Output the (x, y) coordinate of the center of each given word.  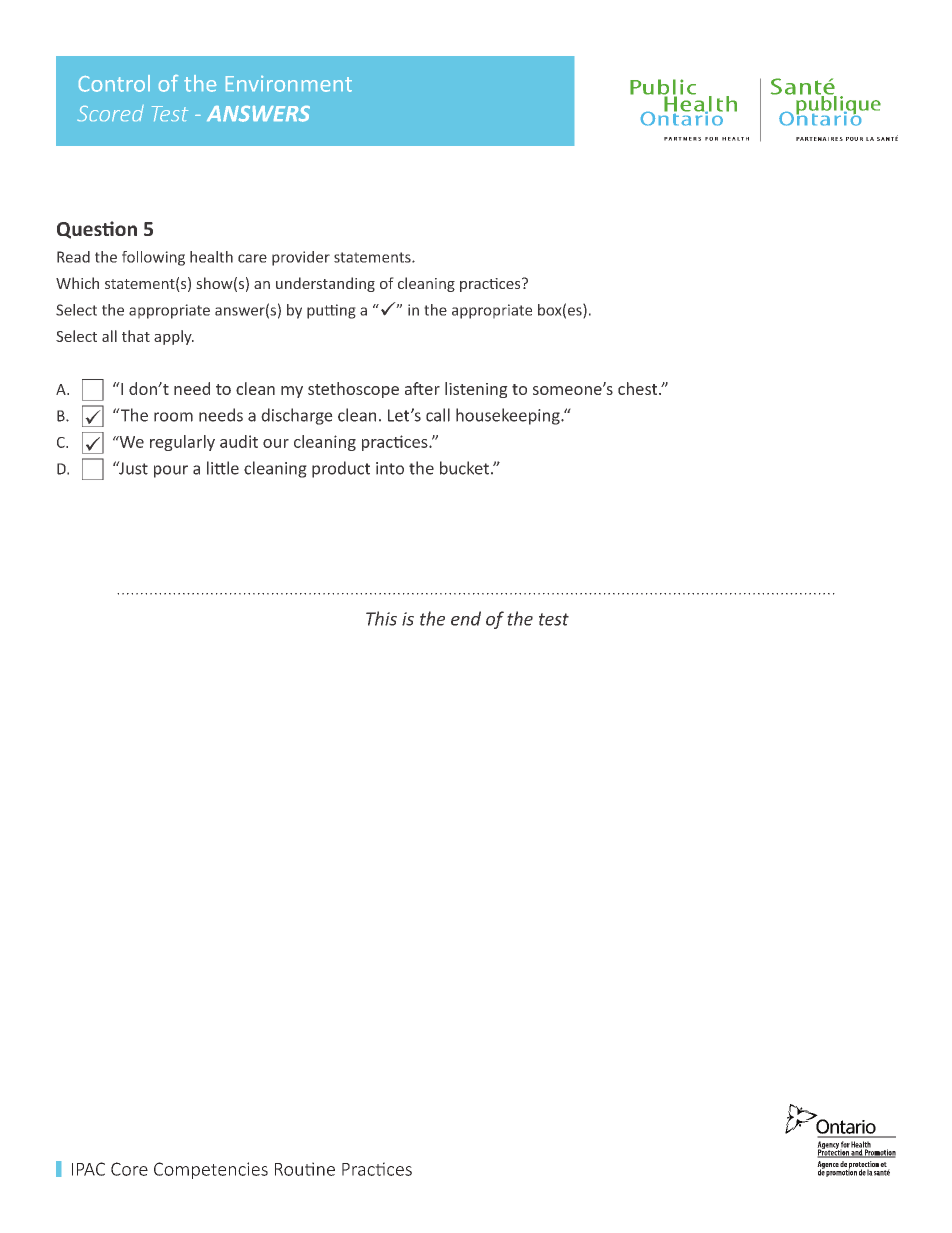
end (466, 618)
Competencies (211, 1170)
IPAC (88, 1169)
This (381, 618)
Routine (305, 1169)
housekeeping (509, 416)
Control (114, 83)
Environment (289, 84)
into (390, 468)
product (341, 469)
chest (639, 388)
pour (171, 471)
